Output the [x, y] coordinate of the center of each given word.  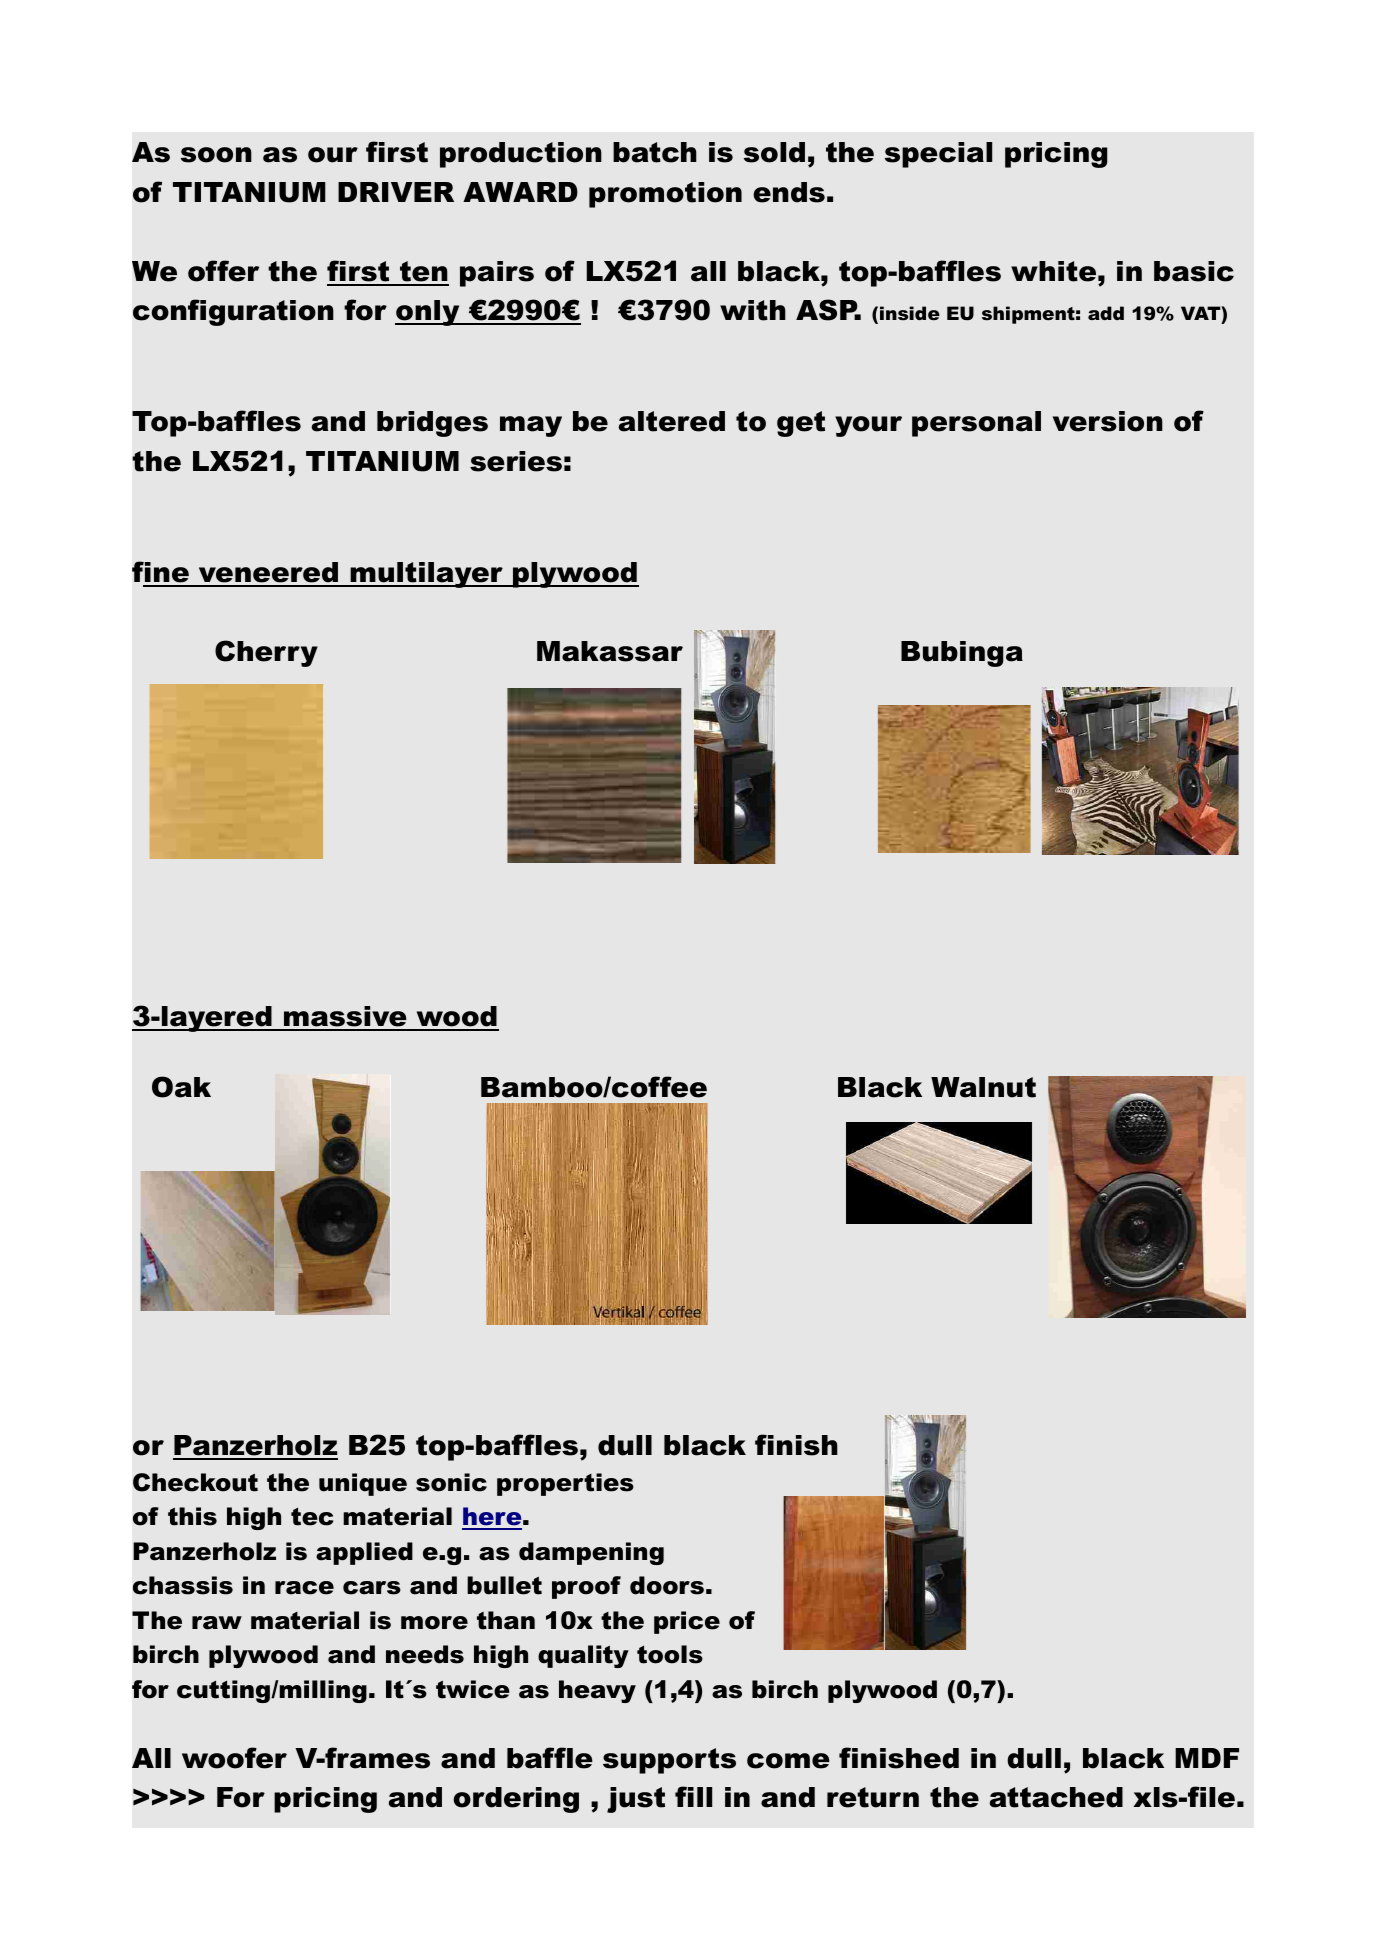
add [1106, 313]
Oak [181, 1087]
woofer [234, 1758]
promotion [665, 195]
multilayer [426, 575]
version [1108, 421]
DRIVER [396, 192]
